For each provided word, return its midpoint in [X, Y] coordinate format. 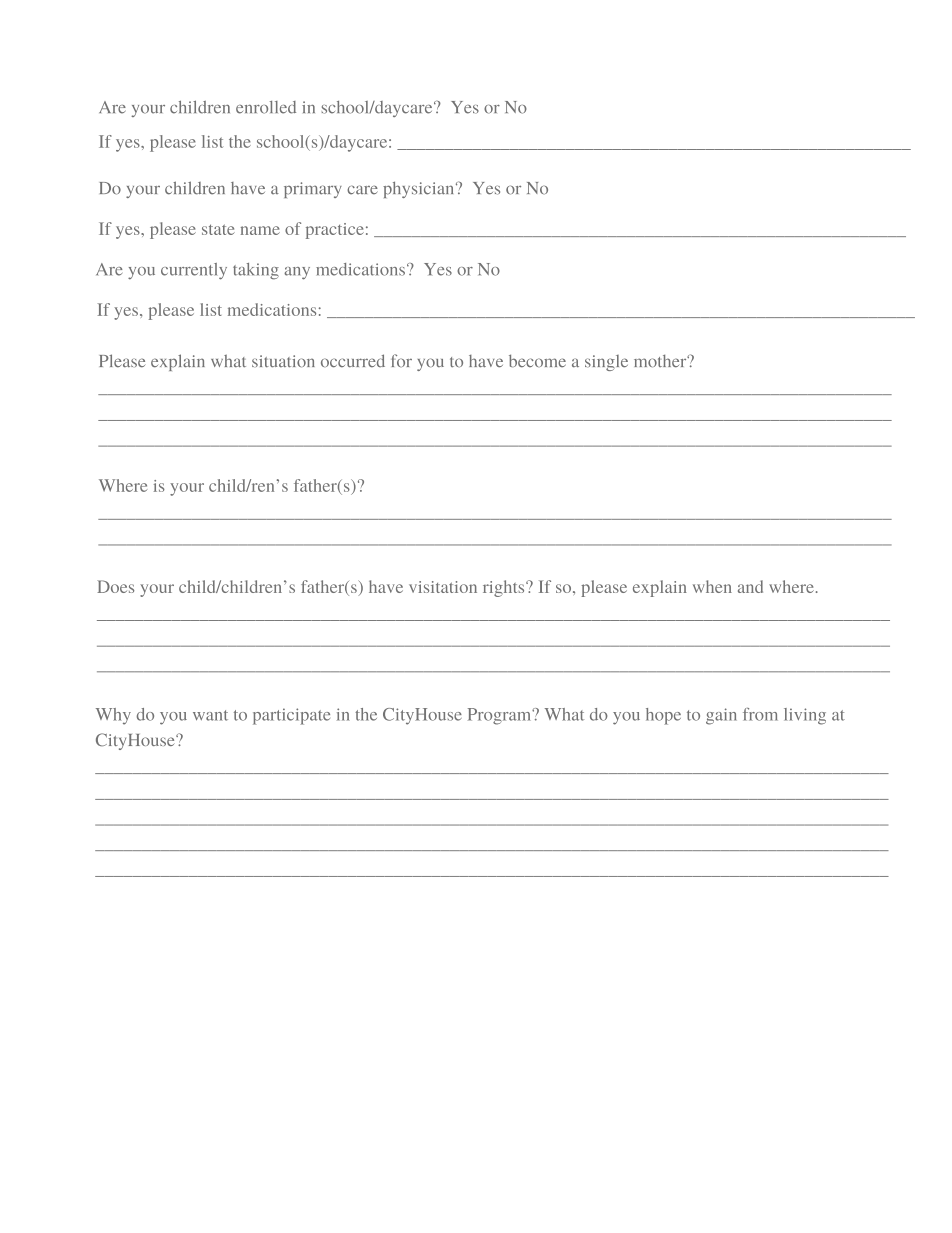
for [401, 360]
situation [283, 361]
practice [335, 231]
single [606, 363]
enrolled [266, 107]
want [210, 715]
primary [313, 190]
